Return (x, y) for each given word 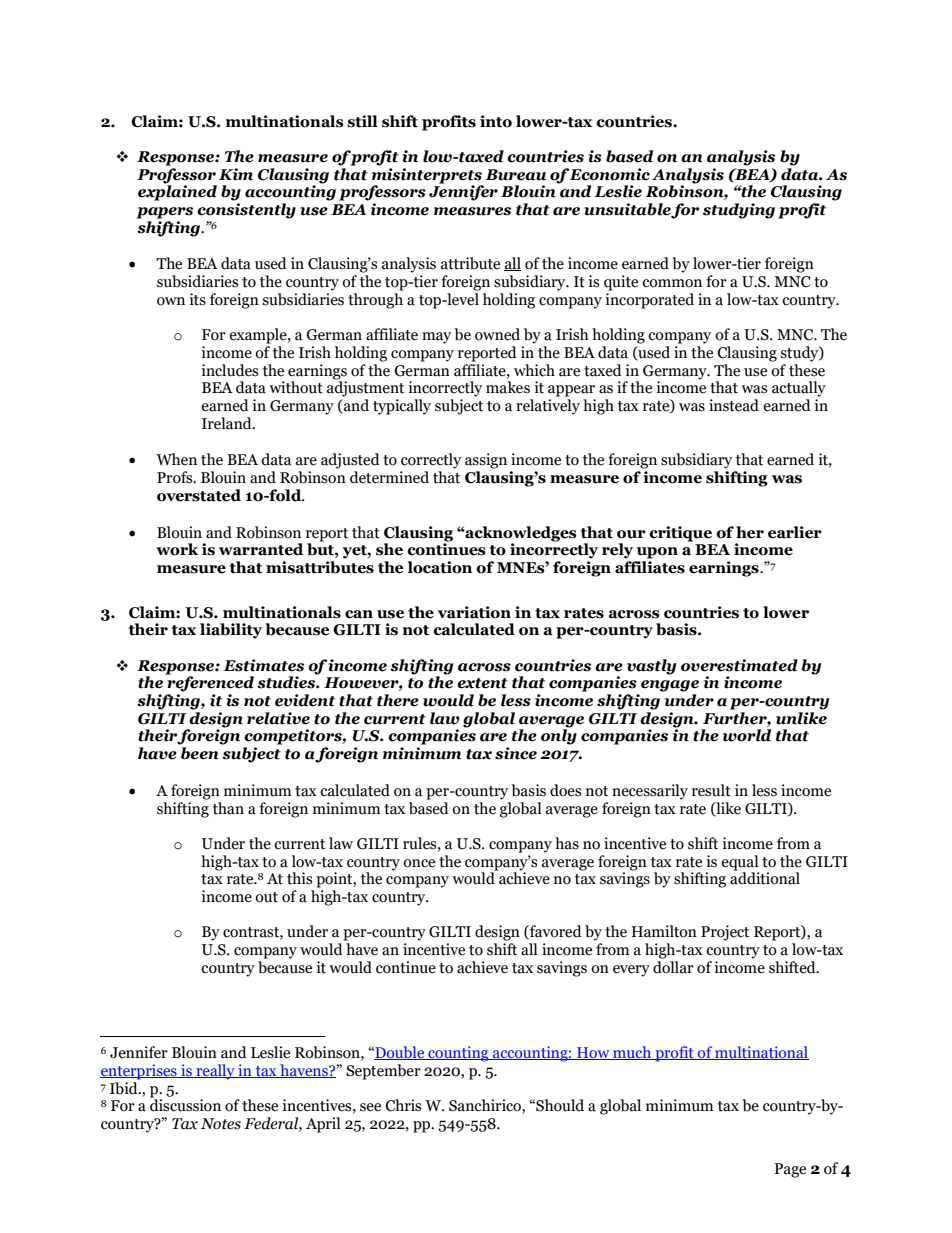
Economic (609, 174)
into (496, 121)
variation (474, 612)
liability (231, 631)
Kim (236, 174)
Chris (403, 1105)
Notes (221, 1124)
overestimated (739, 665)
